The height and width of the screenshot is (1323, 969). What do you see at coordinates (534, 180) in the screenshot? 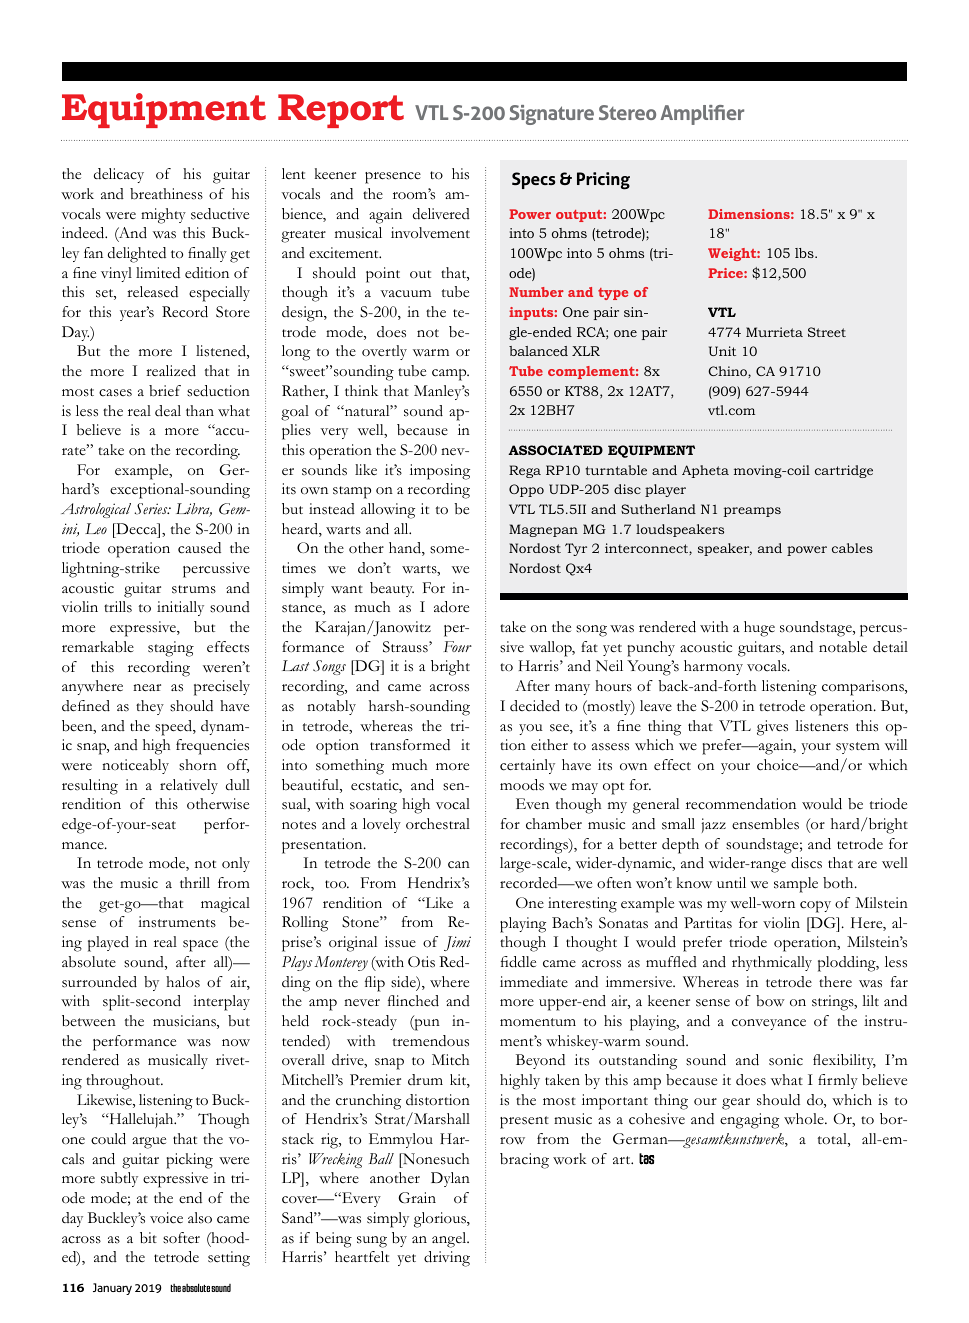
I see `Specs` at bounding box center [534, 180].
